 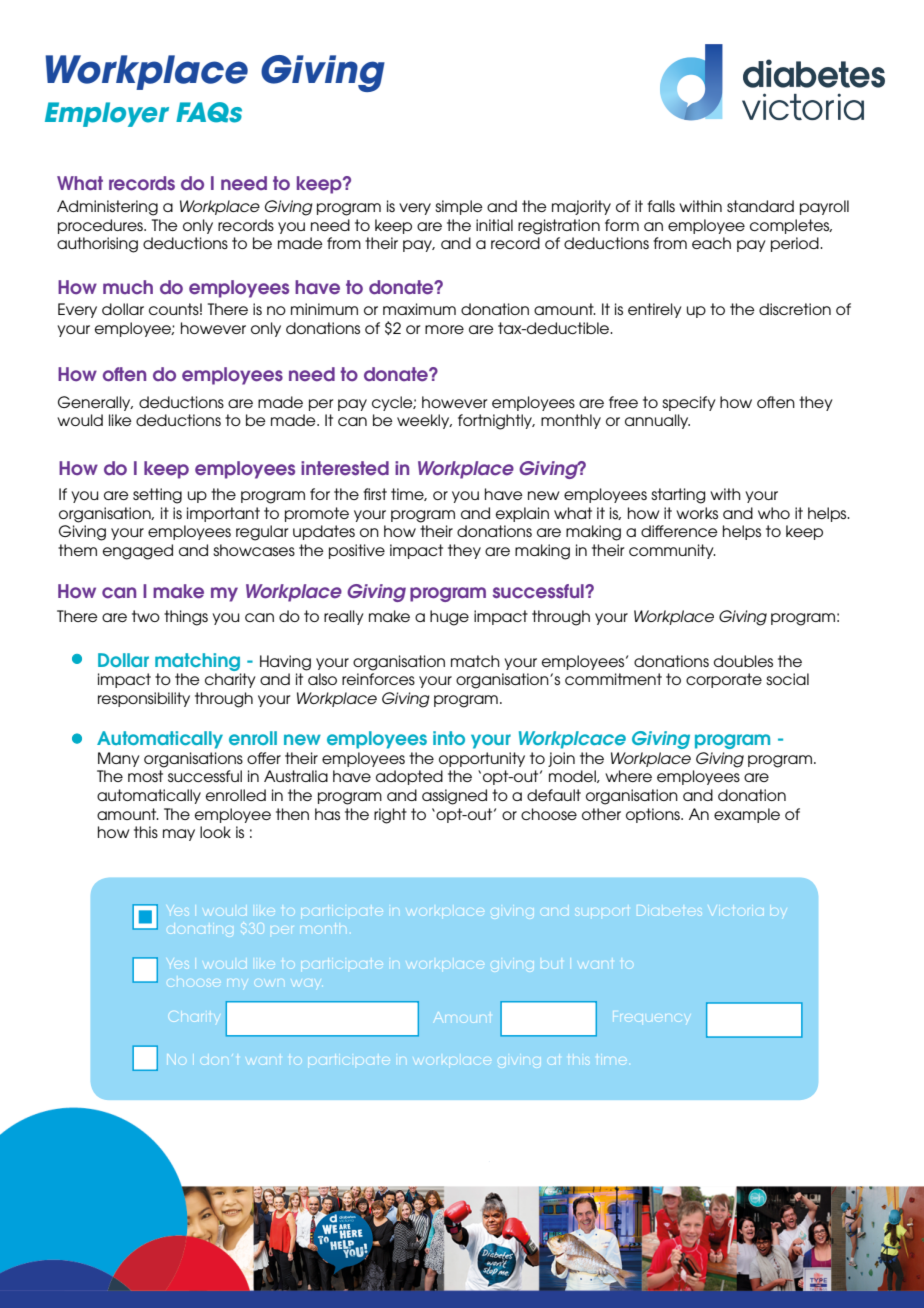 What do you see at coordinates (419, 309) in the screenshot?
I see `maximum` at bounding box center [419, 309].
